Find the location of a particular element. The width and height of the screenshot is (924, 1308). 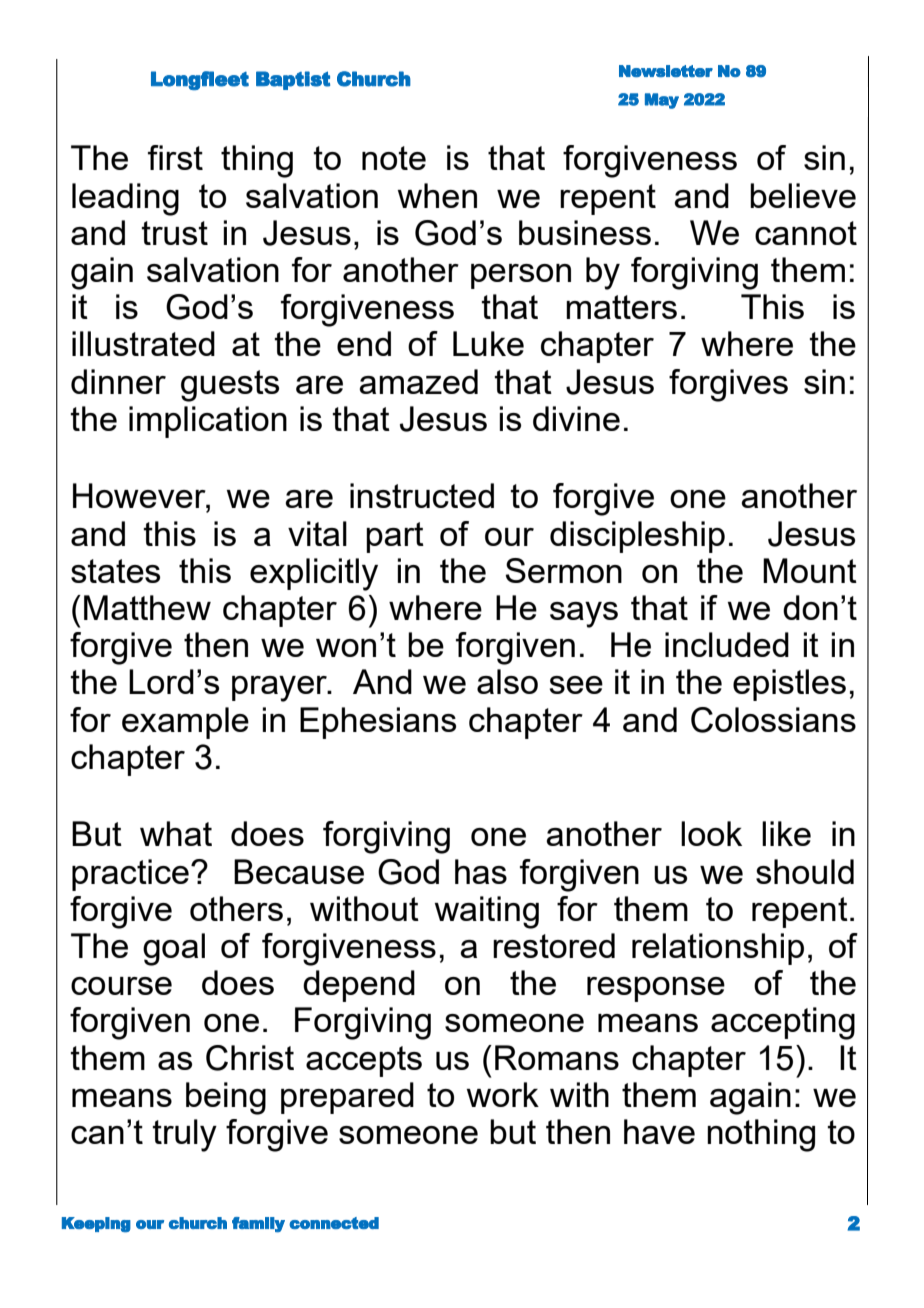

note is located at coordinates (394, 158).
